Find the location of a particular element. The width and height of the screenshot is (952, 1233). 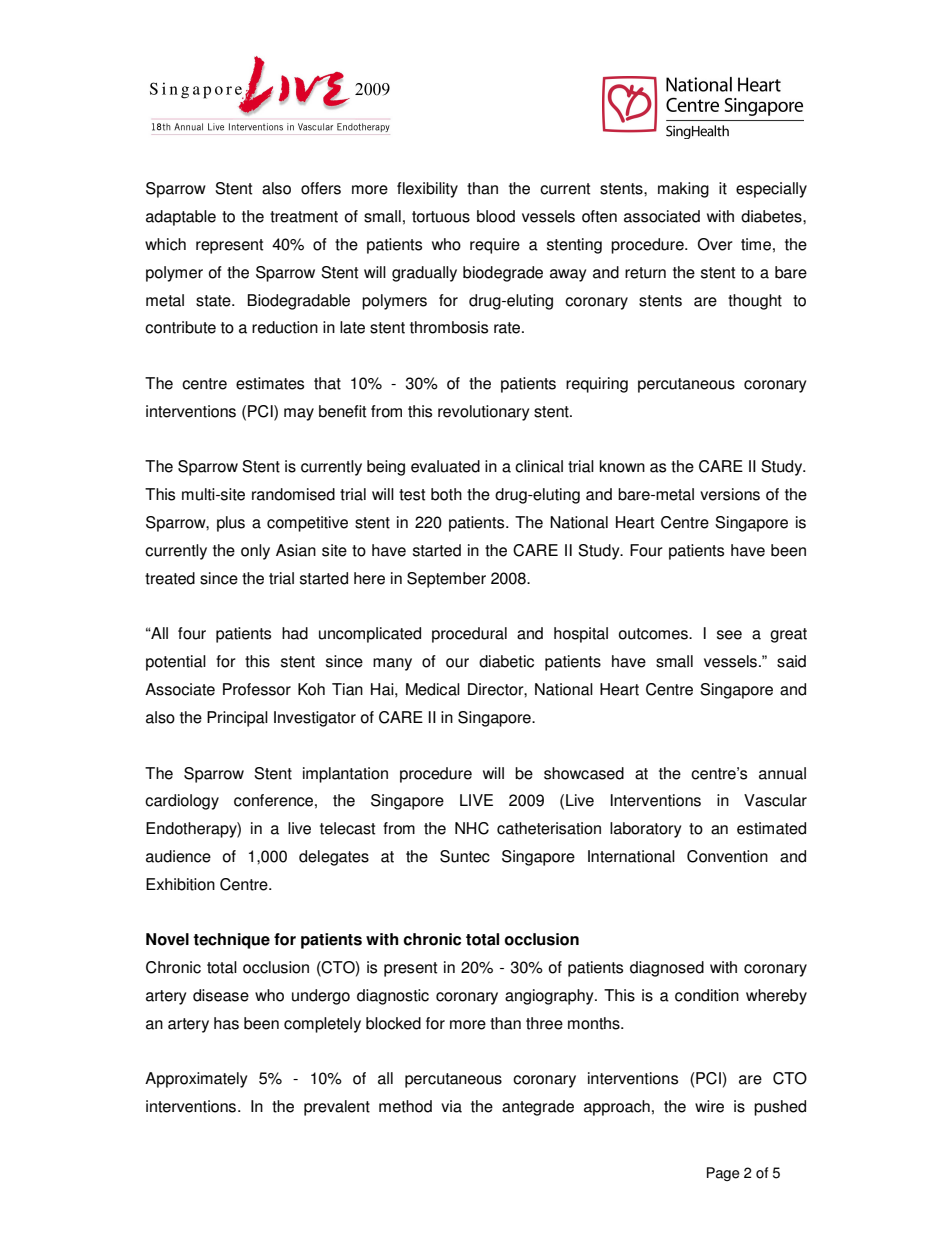

diabetic is located at coordinates (506, 661).
